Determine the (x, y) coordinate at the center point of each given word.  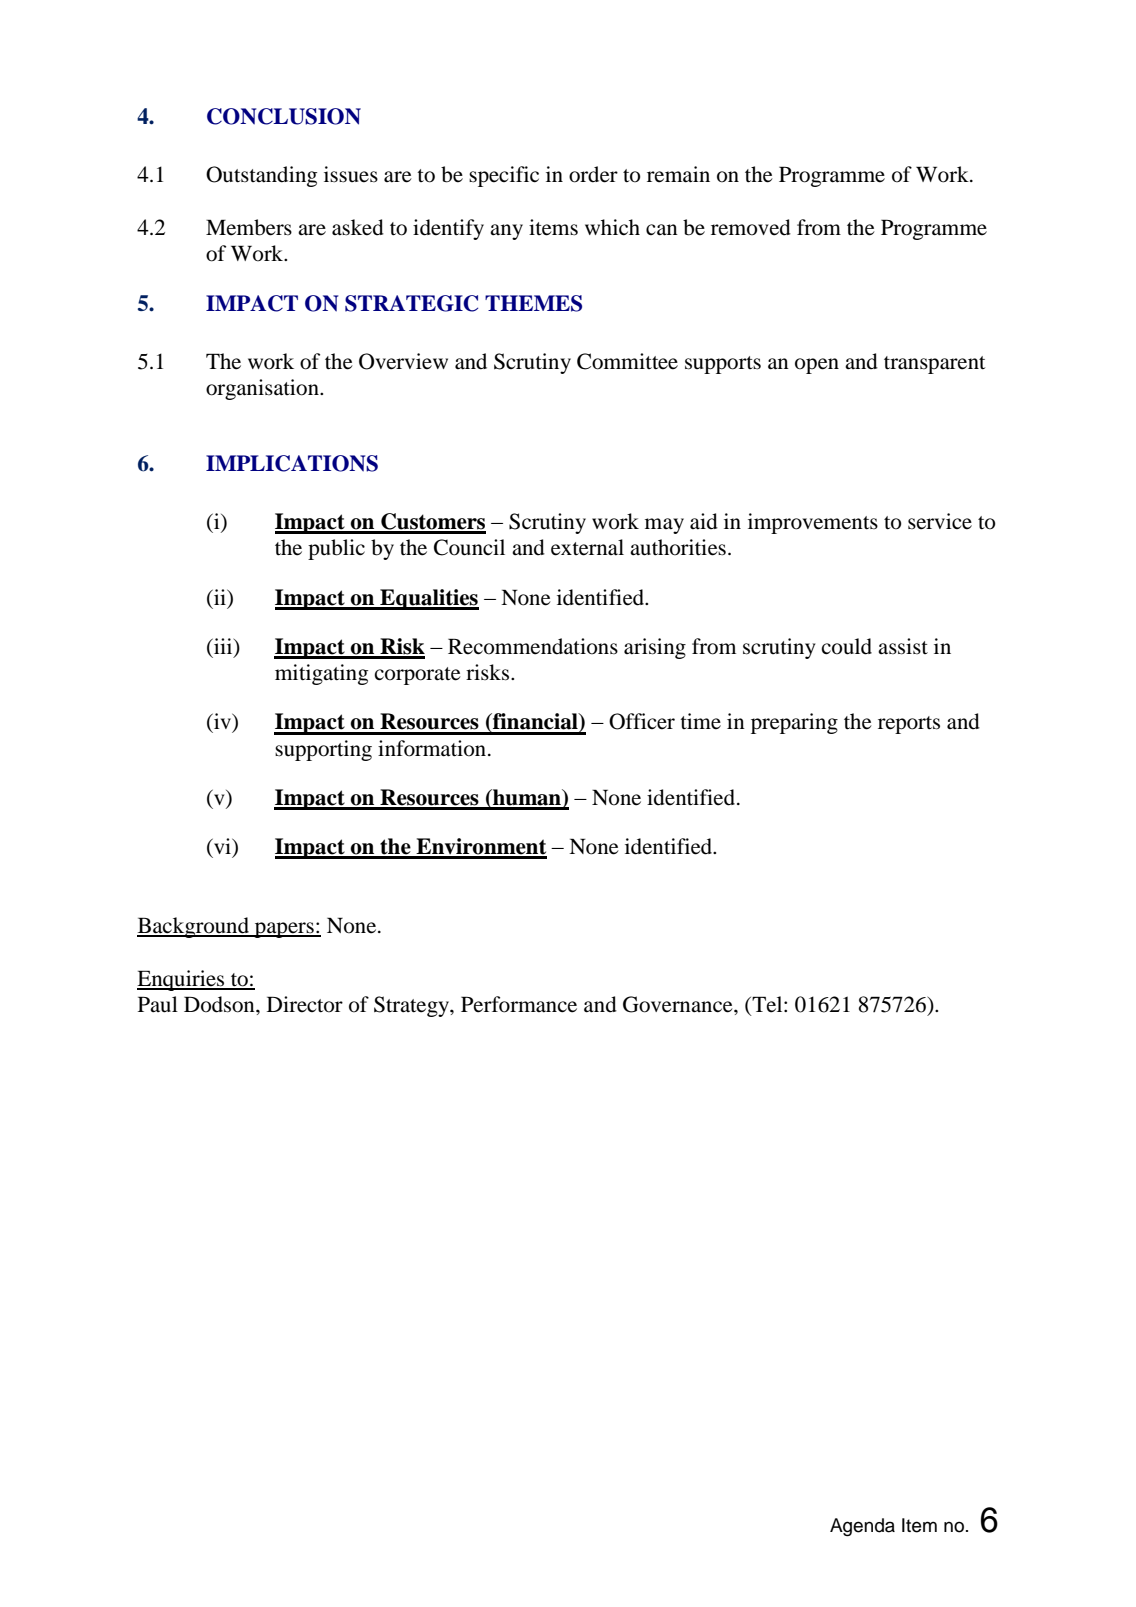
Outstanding (261, 176)
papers (284, 930)
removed (751, 227)
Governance (679, 1004)
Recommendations (533, 646)
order (593, 174)
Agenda (862, 1527)
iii (223, 646)
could (846, 646)
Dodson (220, 1004)
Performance (519, 1004)
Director (305, 1004)
